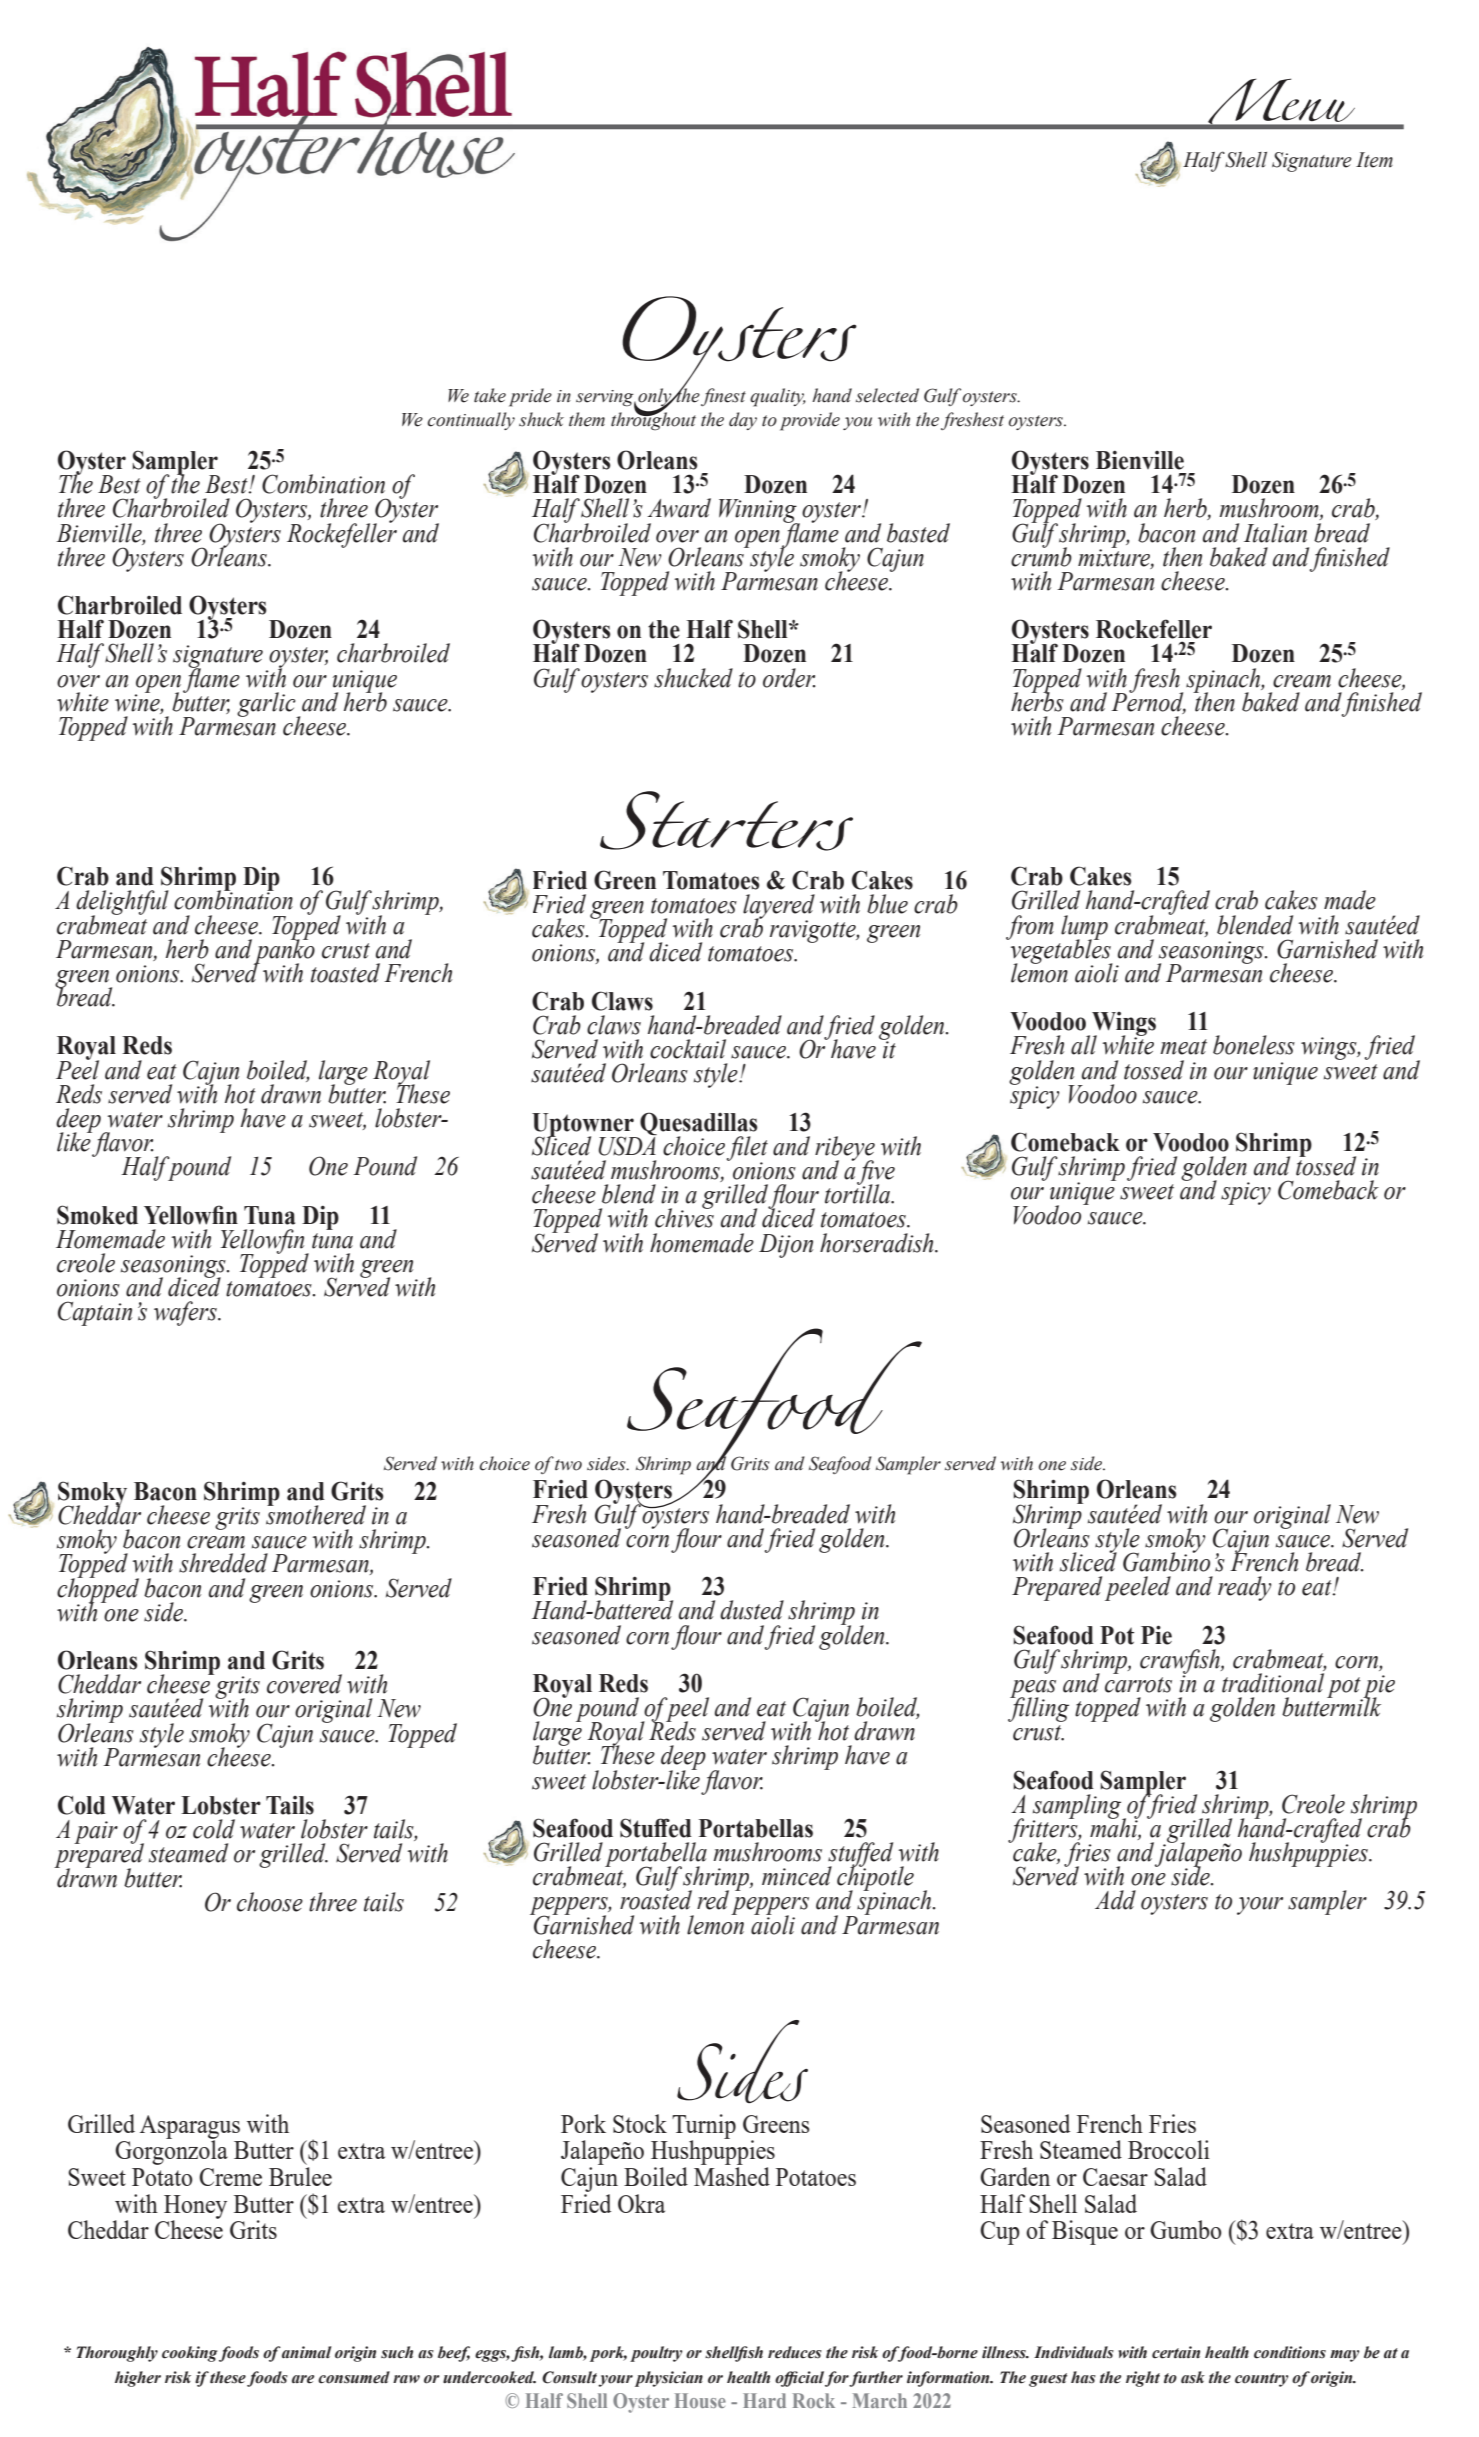 This image has width=1479, height=2437. I want to click on boneless, so click(1254, 1045).
